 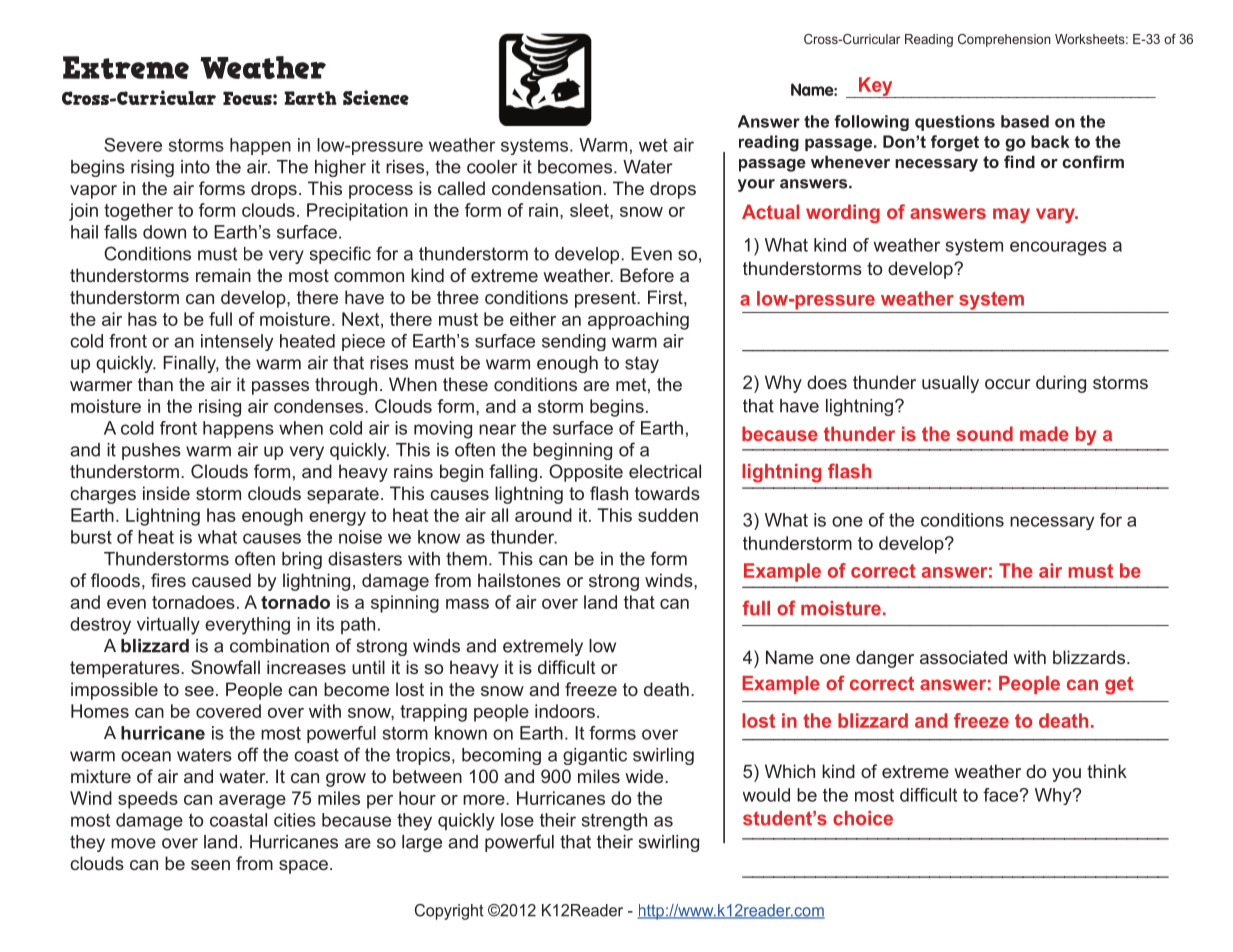 I want to click on associated, so click(x=963, y=657).
